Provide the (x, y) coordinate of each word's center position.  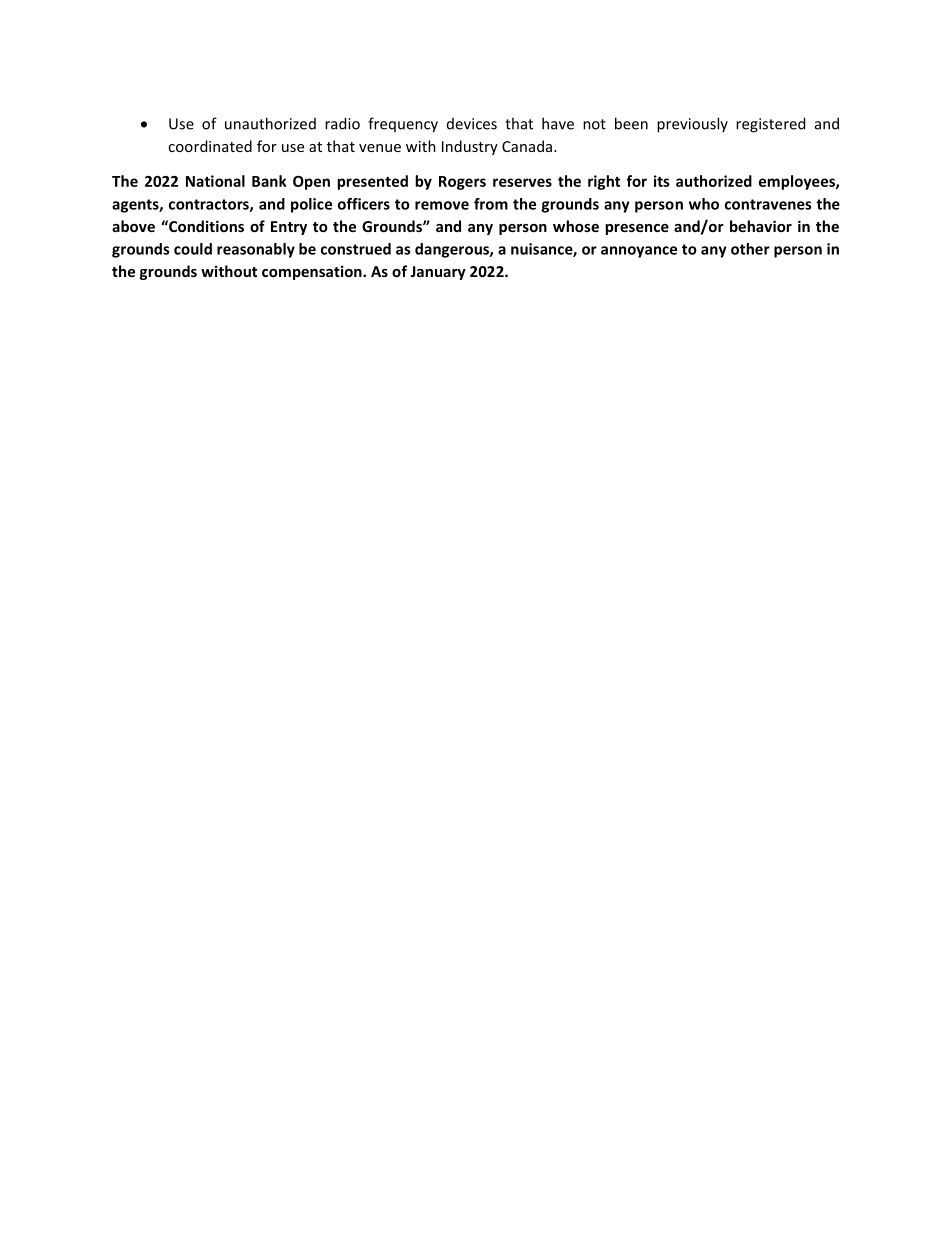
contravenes (768, 204)
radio (342, 123)
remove (442, 205)
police (311, 205)
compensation (313, 272)
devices (472, 124)
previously (692, 125)
